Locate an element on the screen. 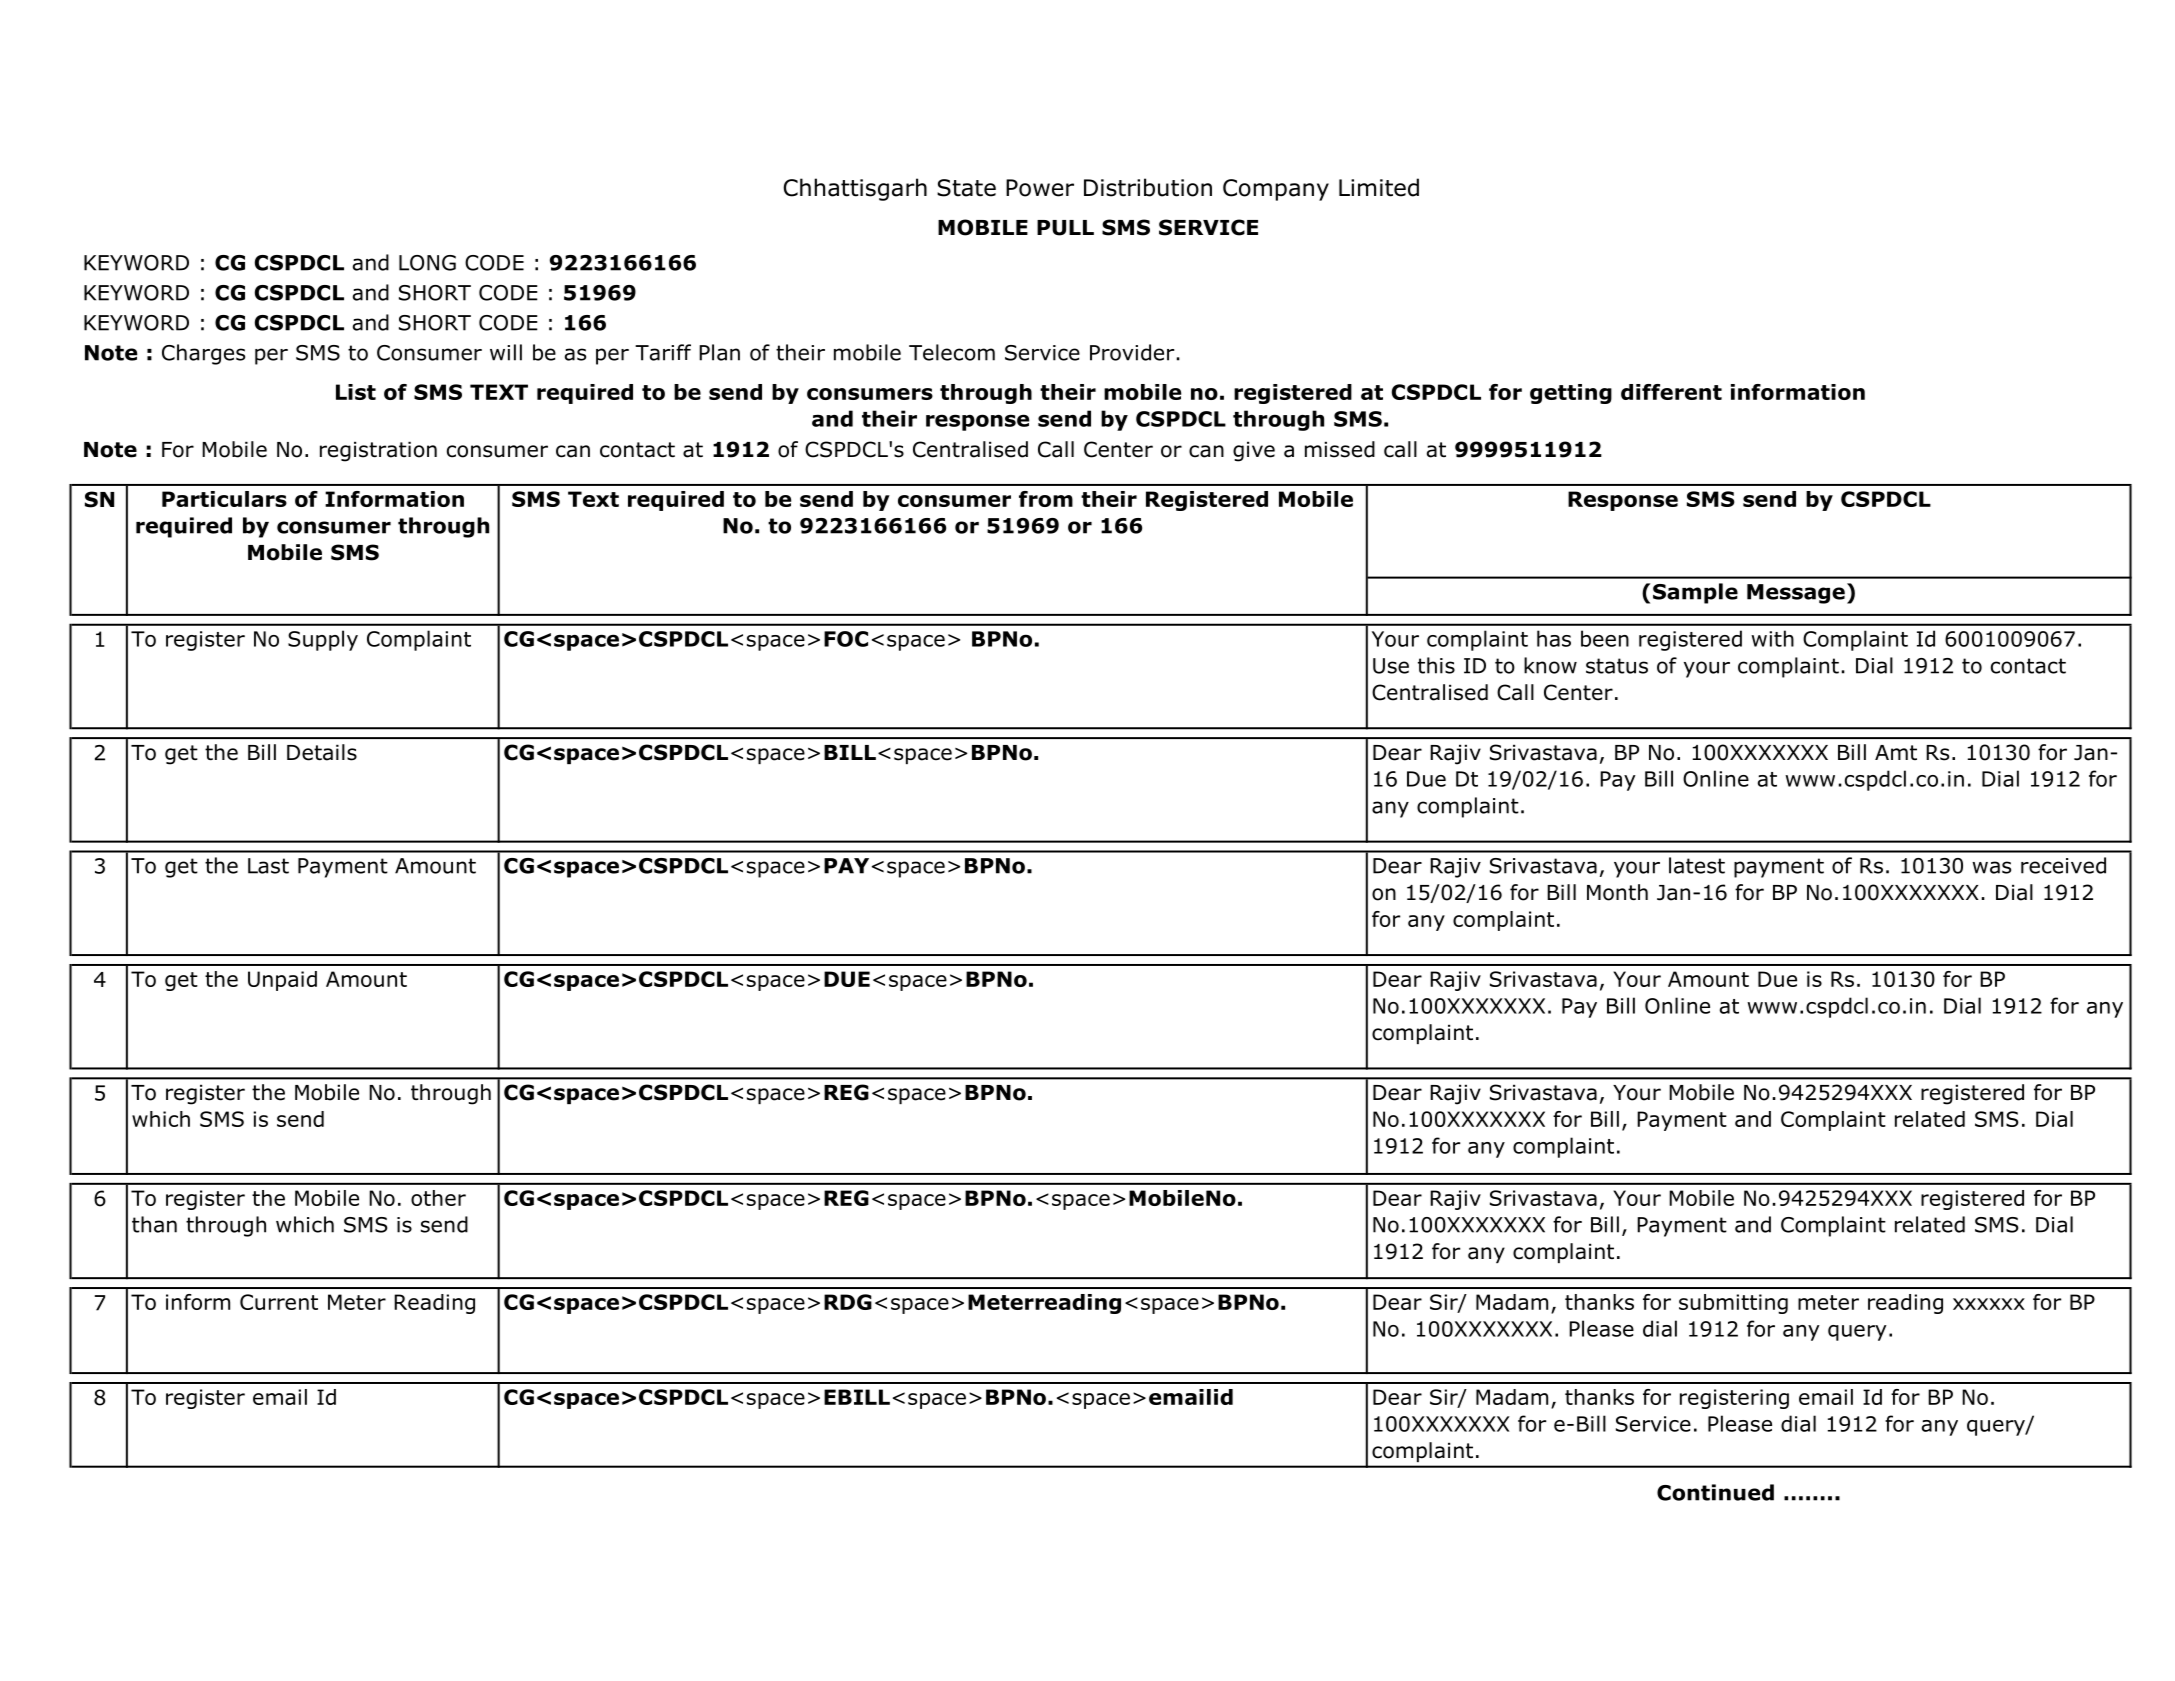 The width and height of the screenshot is (2175, 1681). other is located at coordinates (438, 1198).
